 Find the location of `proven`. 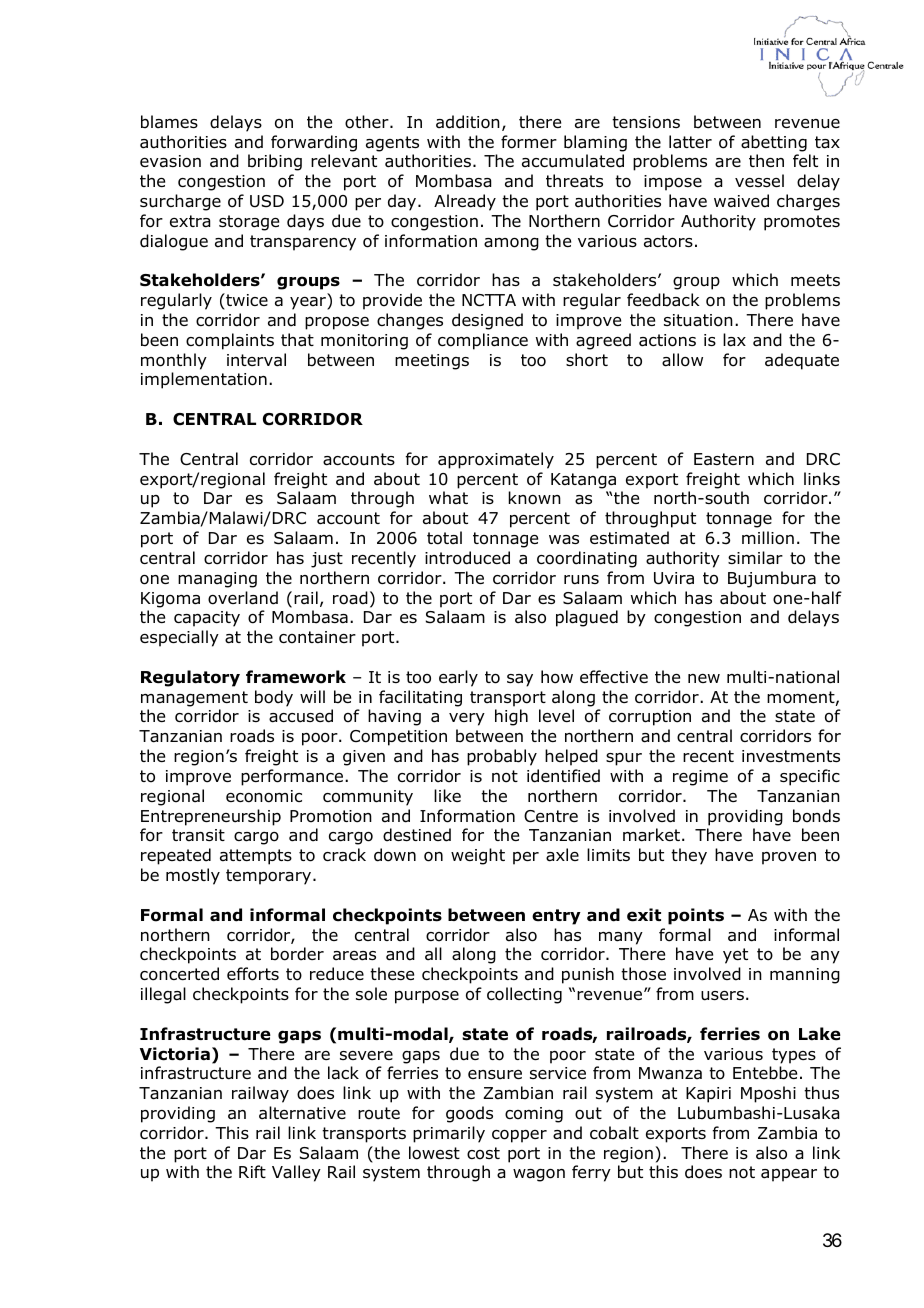

proven is located at coordinates (789, 858).
